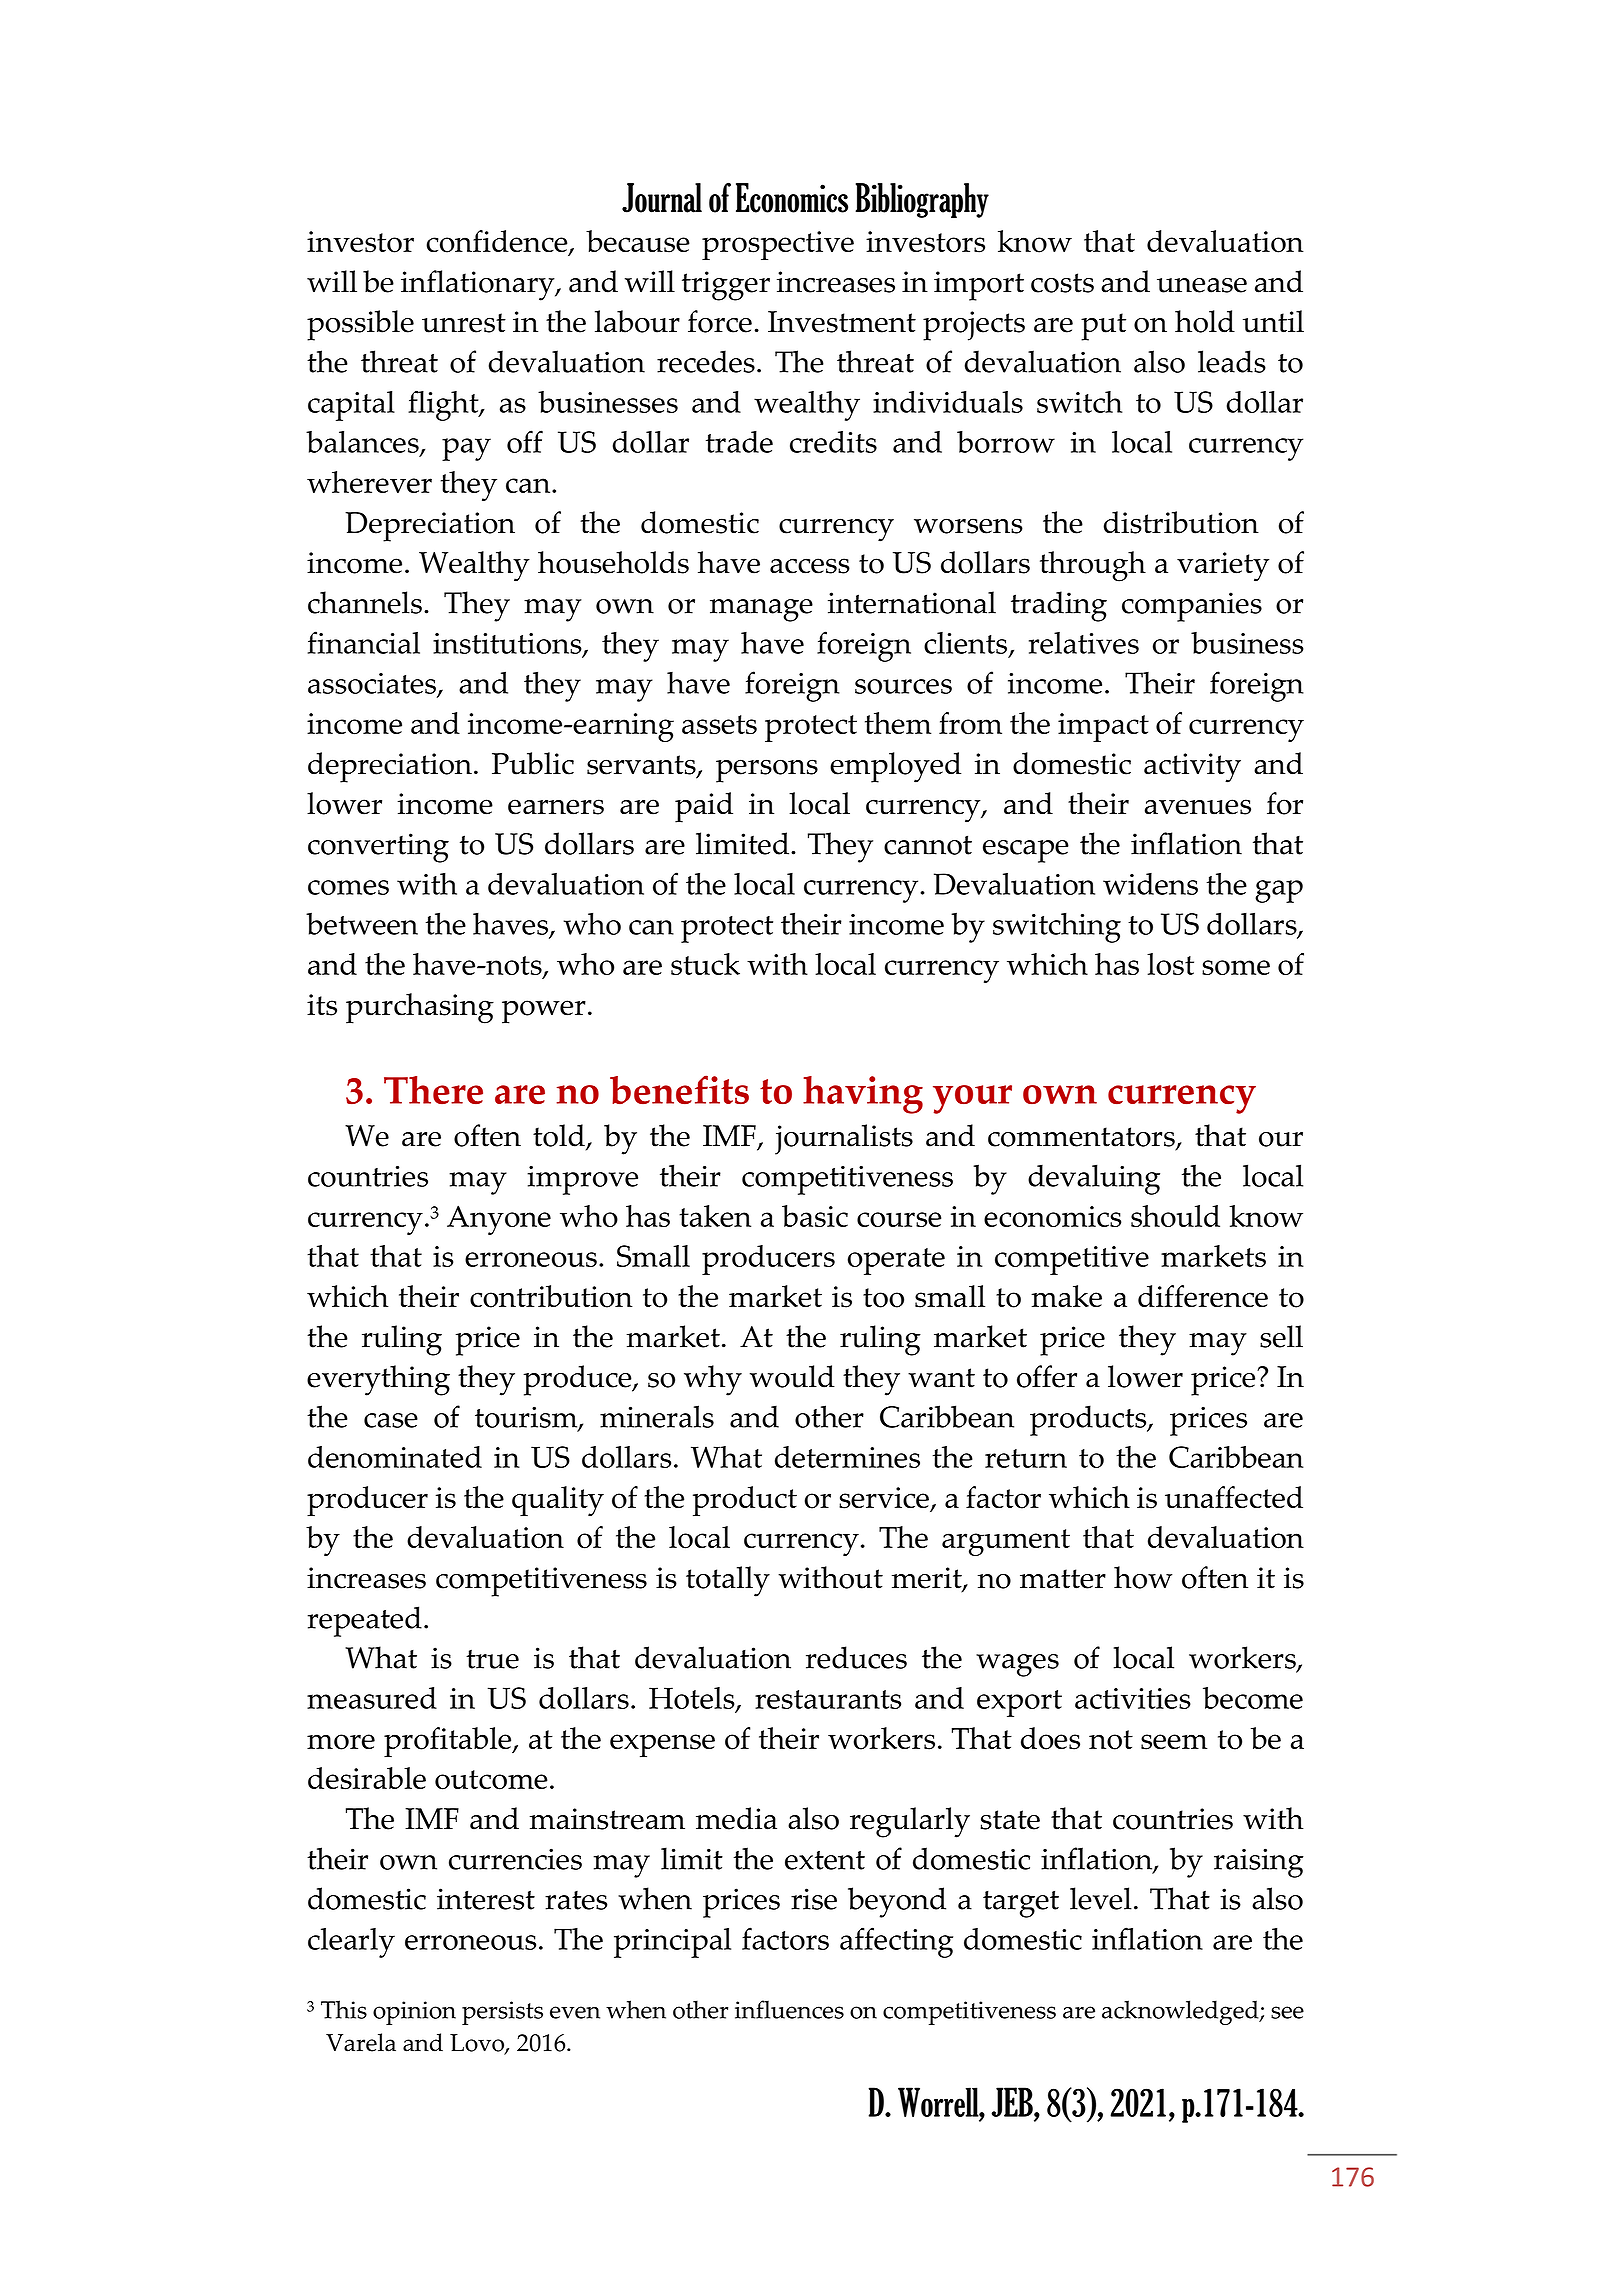  I want to click on unease, so click(1202, 285).
